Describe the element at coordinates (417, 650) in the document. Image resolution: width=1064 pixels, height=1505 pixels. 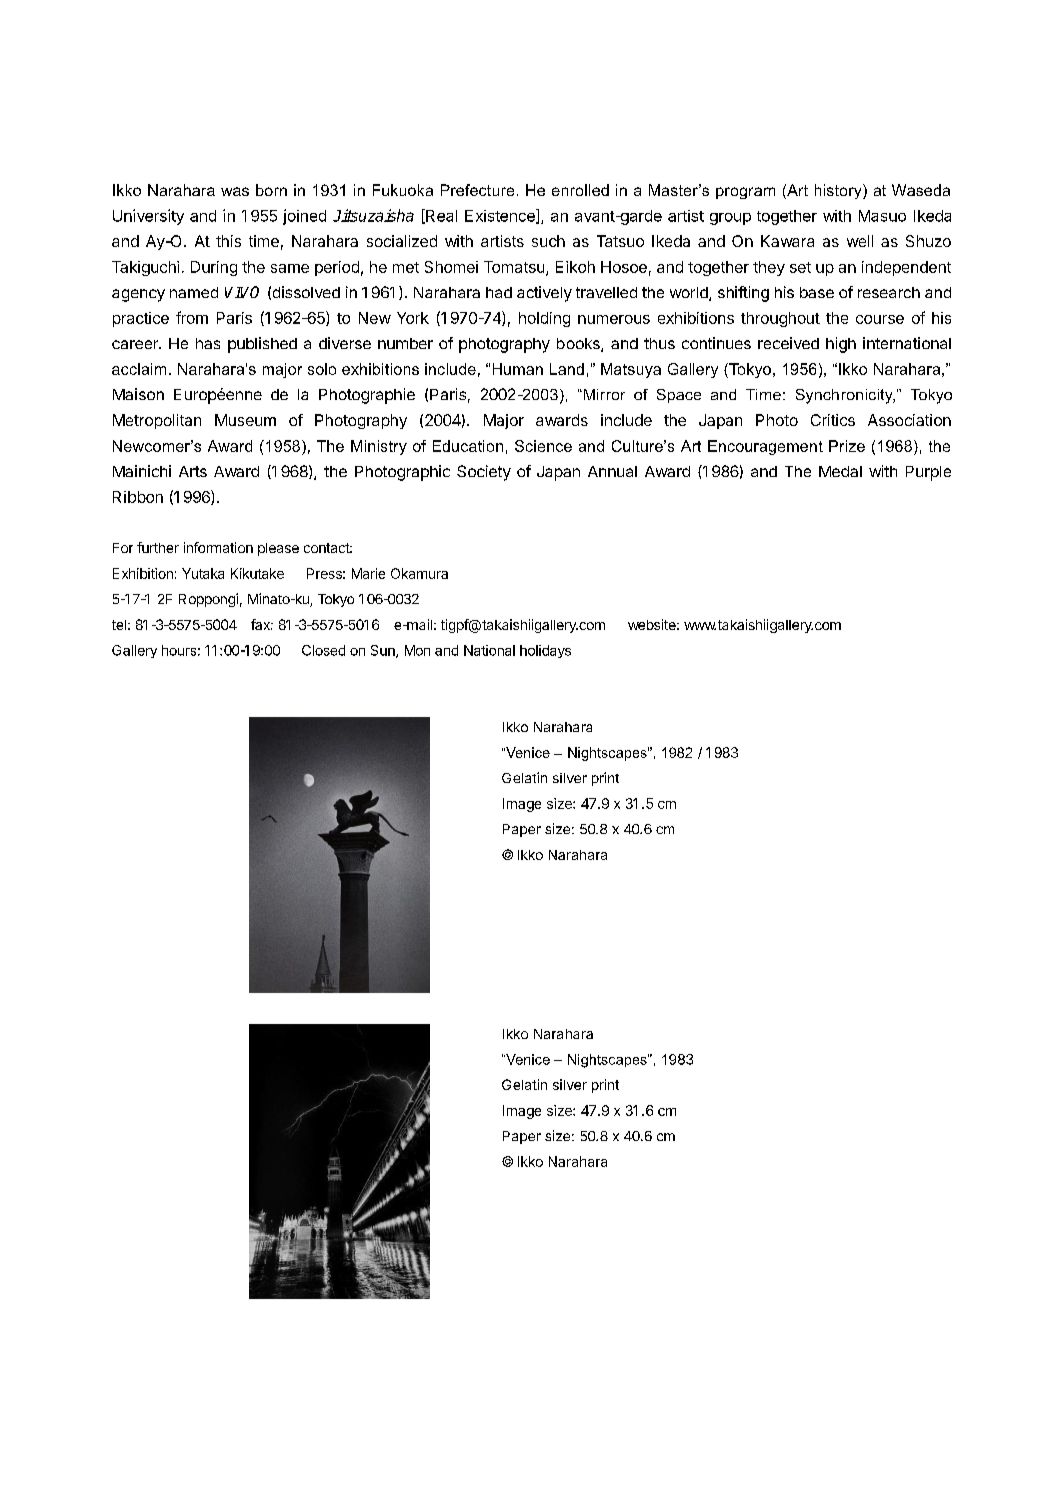
I see `Mon` at that location.
